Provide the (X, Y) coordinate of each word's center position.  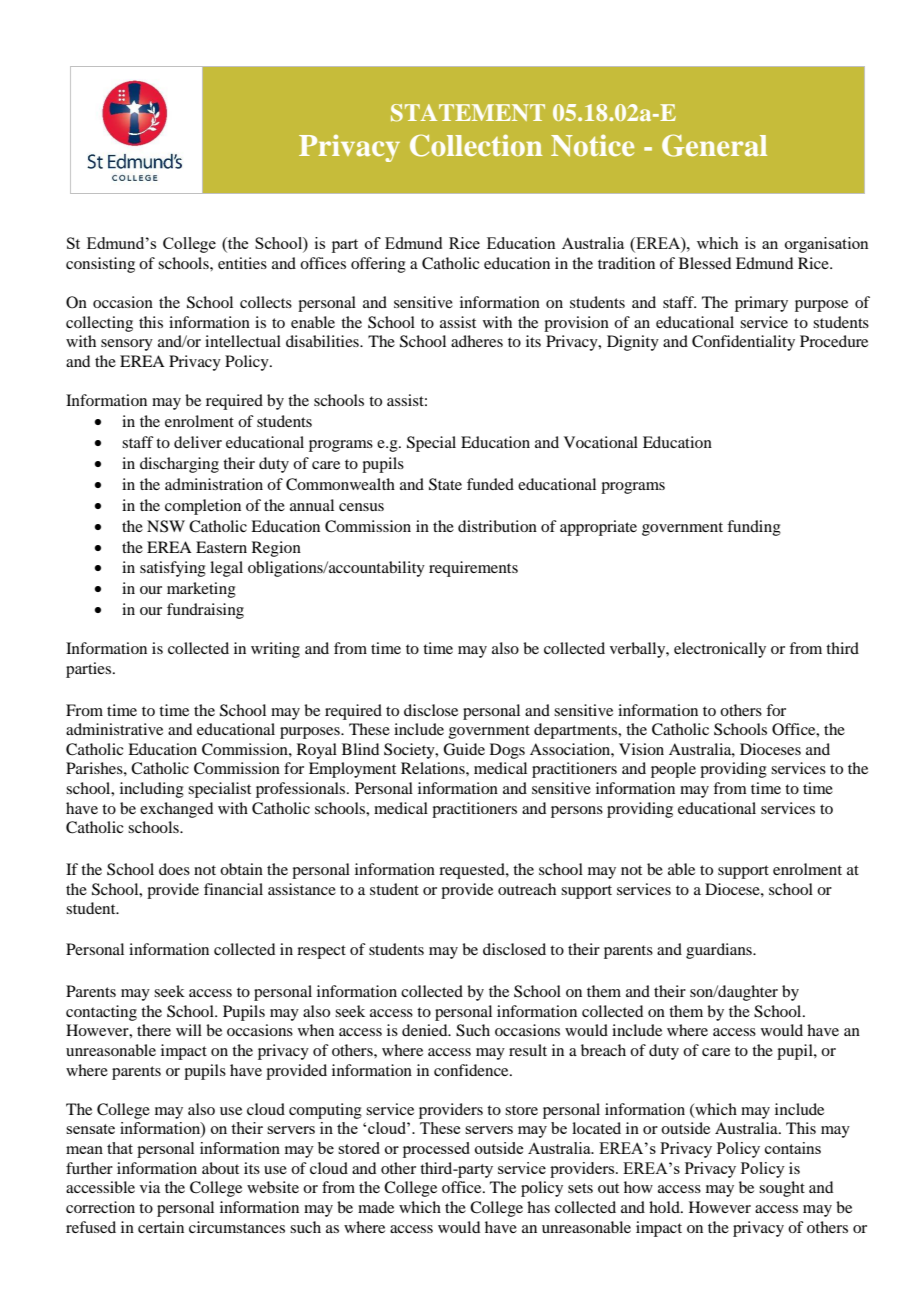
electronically (720, 650)
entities (242, 263)
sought (782, 1189)
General (714, 145)
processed (436, 1150)
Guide (464, 749)
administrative (114, 729)
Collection (476, 145)
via (150, 1187)
